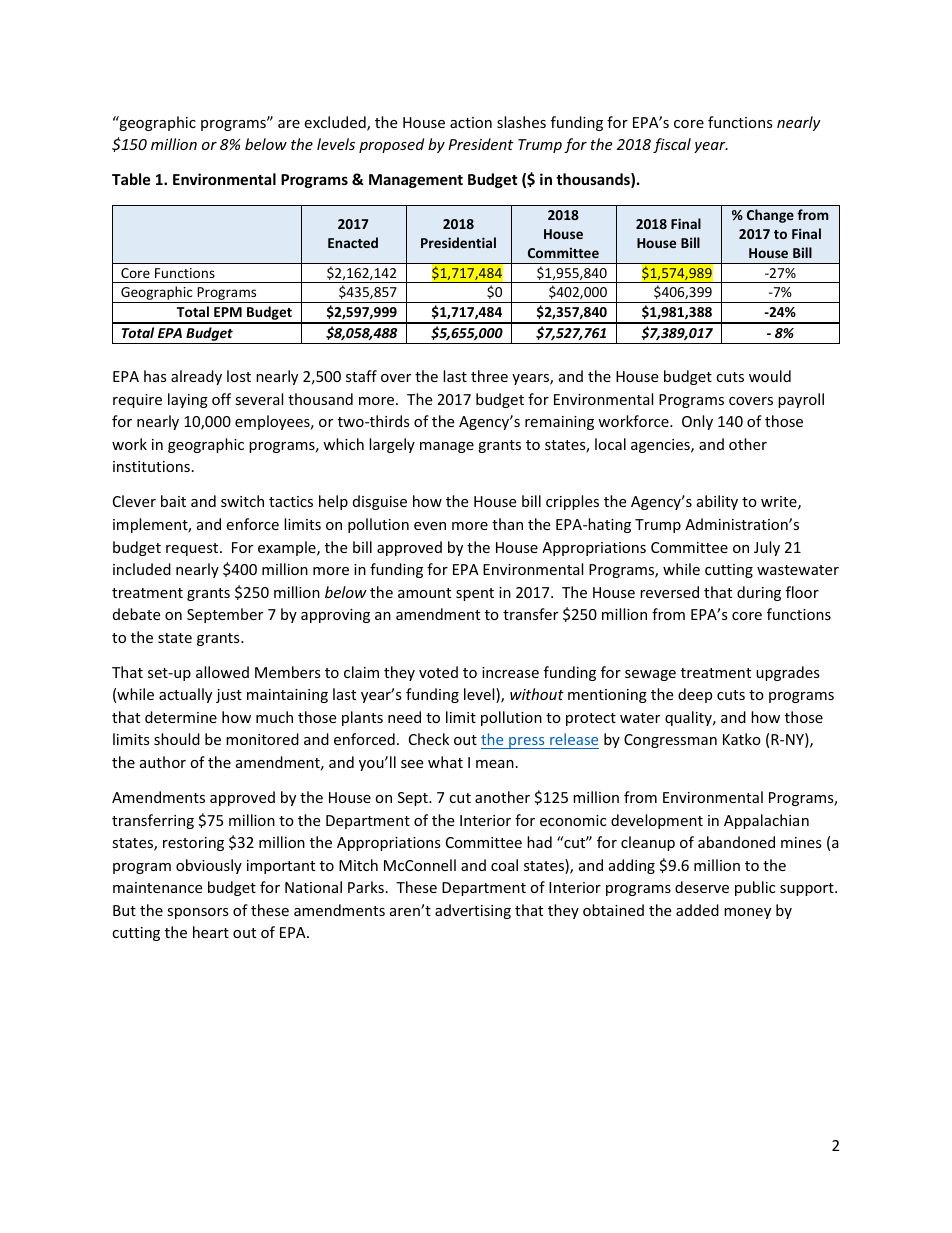  Describe the element at coordinates (770, 376) in the screenshot. I see `would` at that location.
